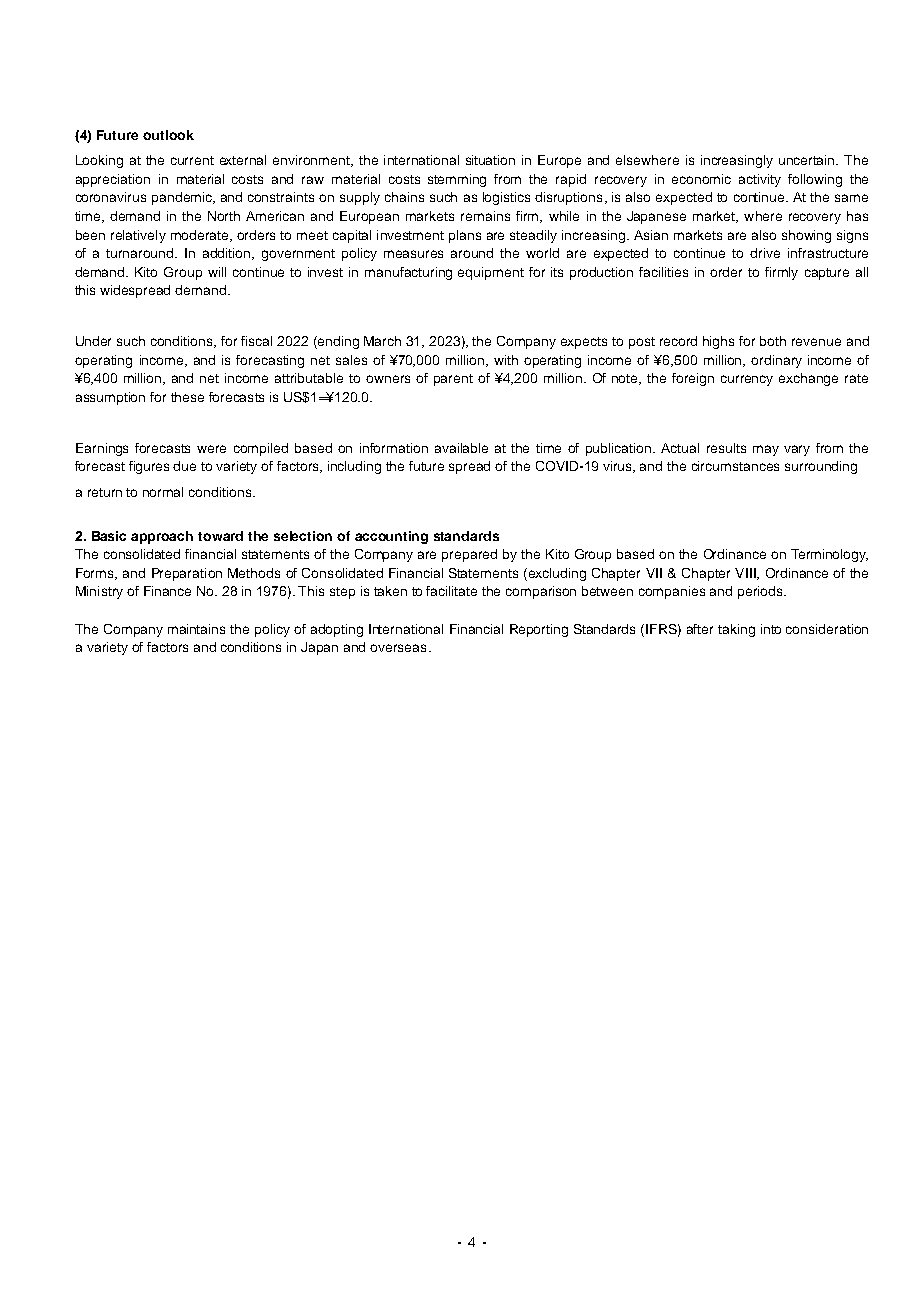 The height and width of the screenshot is (1308, 924). Describe the element at coordinates (453, 380) in the screenshot. I see `parent` at that location.
